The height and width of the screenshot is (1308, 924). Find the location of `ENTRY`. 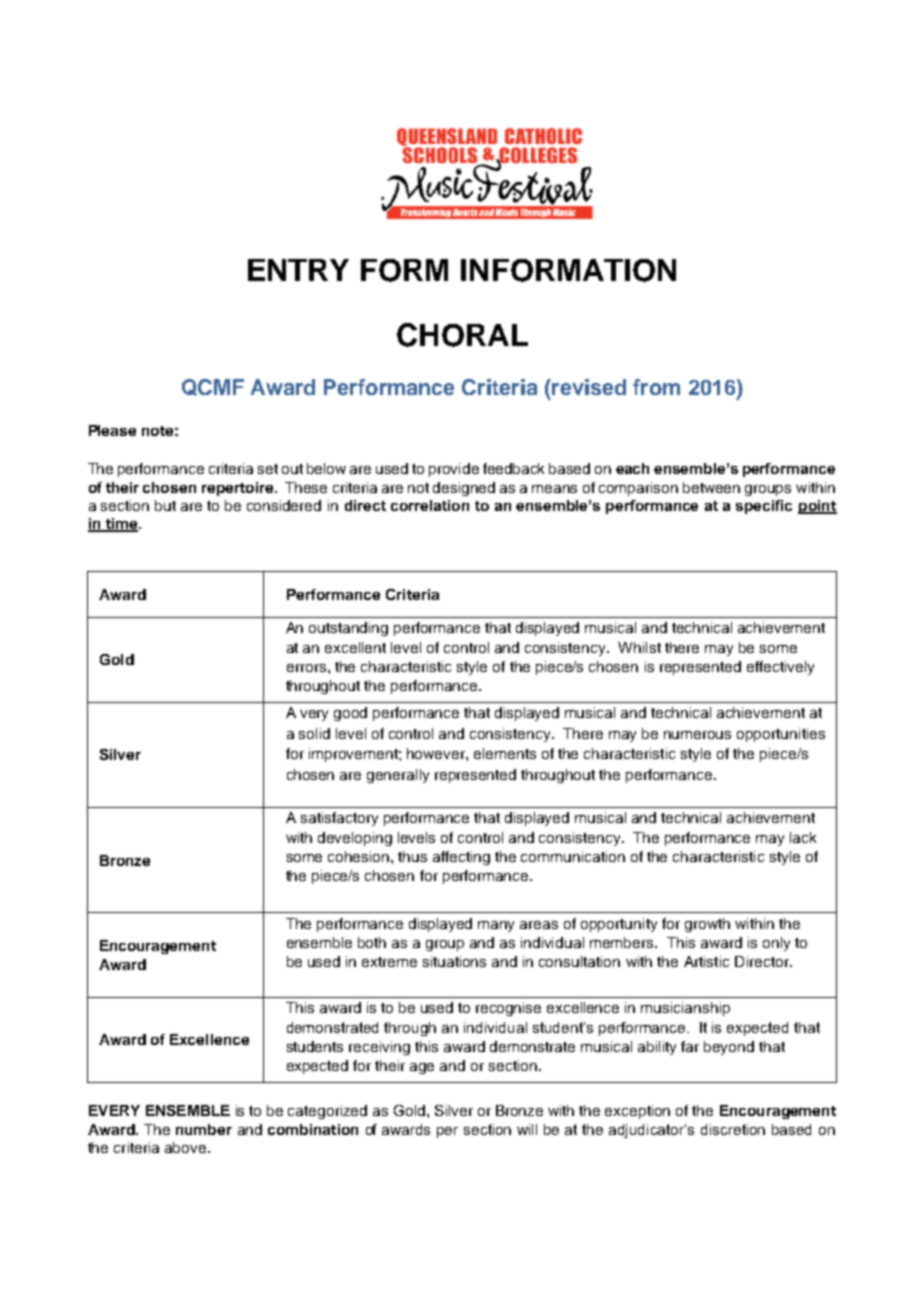

ENTRY is located at coordinates (298, 270).
